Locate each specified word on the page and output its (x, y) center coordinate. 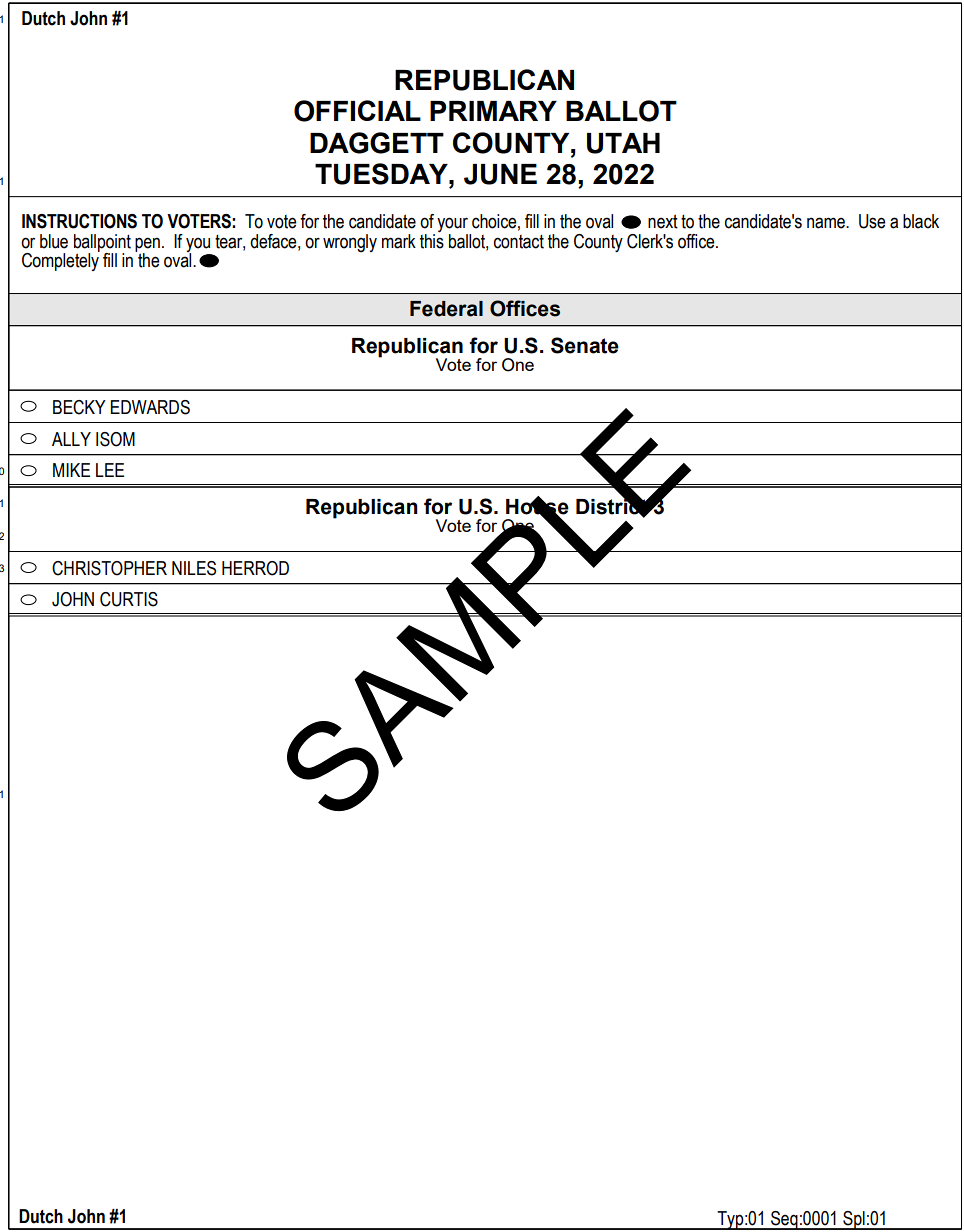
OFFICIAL (357, 111)
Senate (585, 345)
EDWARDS (150, 407)
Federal (446, 309)
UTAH (623, 143)
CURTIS (129, 599)
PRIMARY (493, 111)
